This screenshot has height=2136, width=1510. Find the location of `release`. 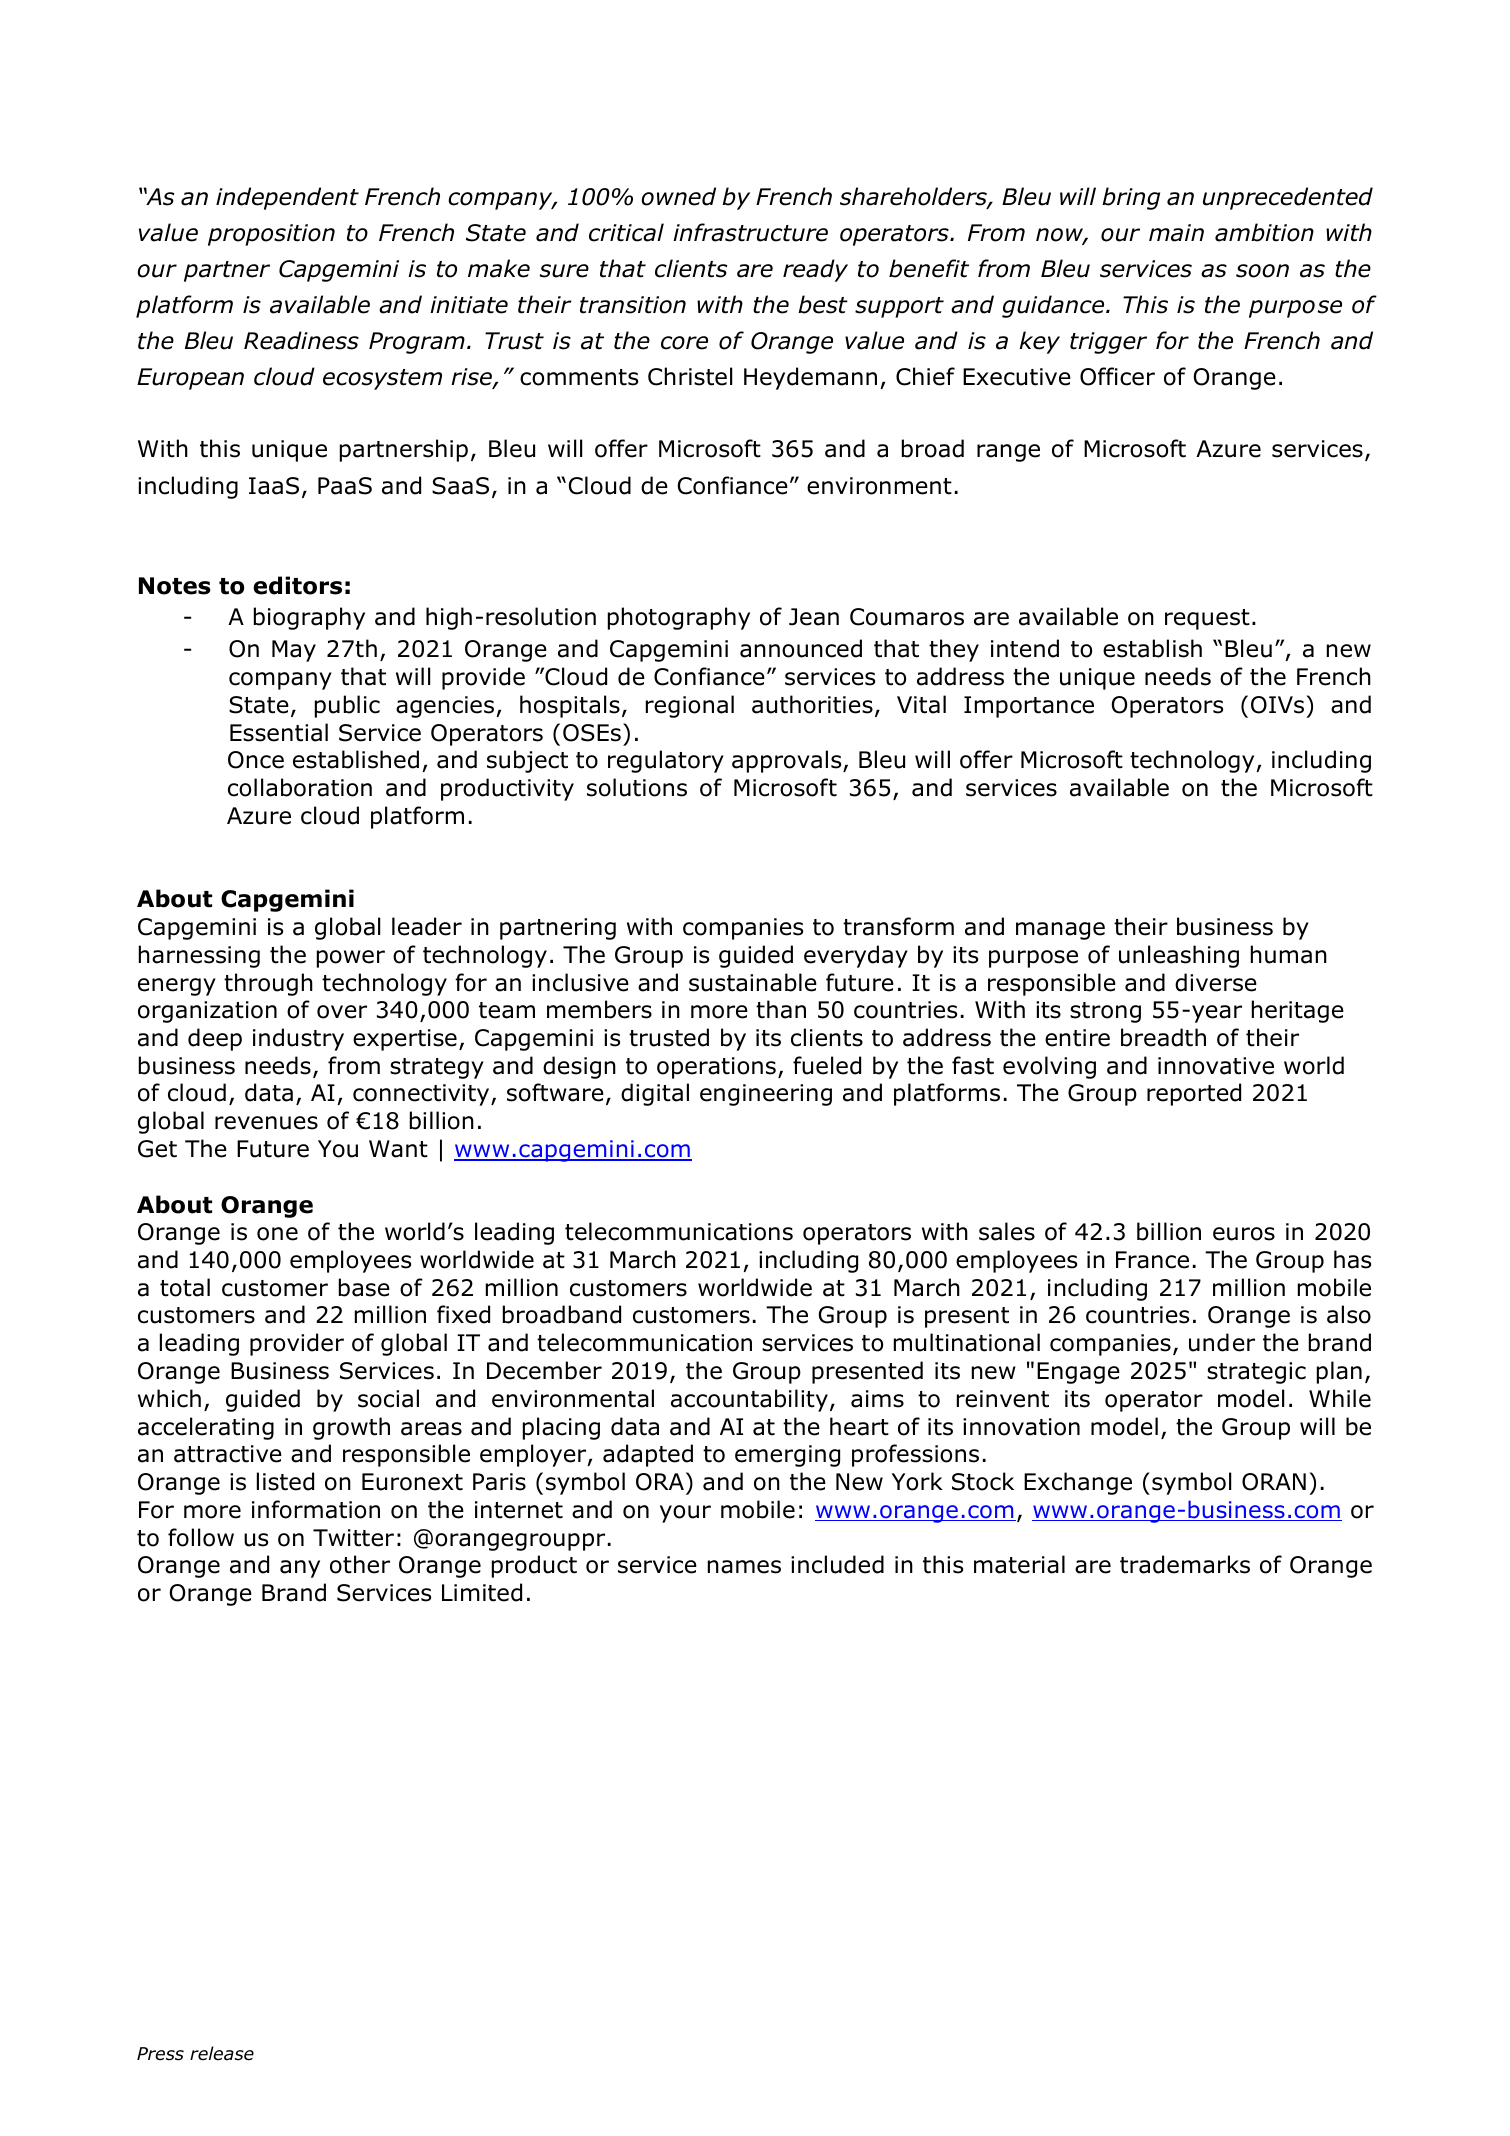

release is located at coordinates (222, 2053).
